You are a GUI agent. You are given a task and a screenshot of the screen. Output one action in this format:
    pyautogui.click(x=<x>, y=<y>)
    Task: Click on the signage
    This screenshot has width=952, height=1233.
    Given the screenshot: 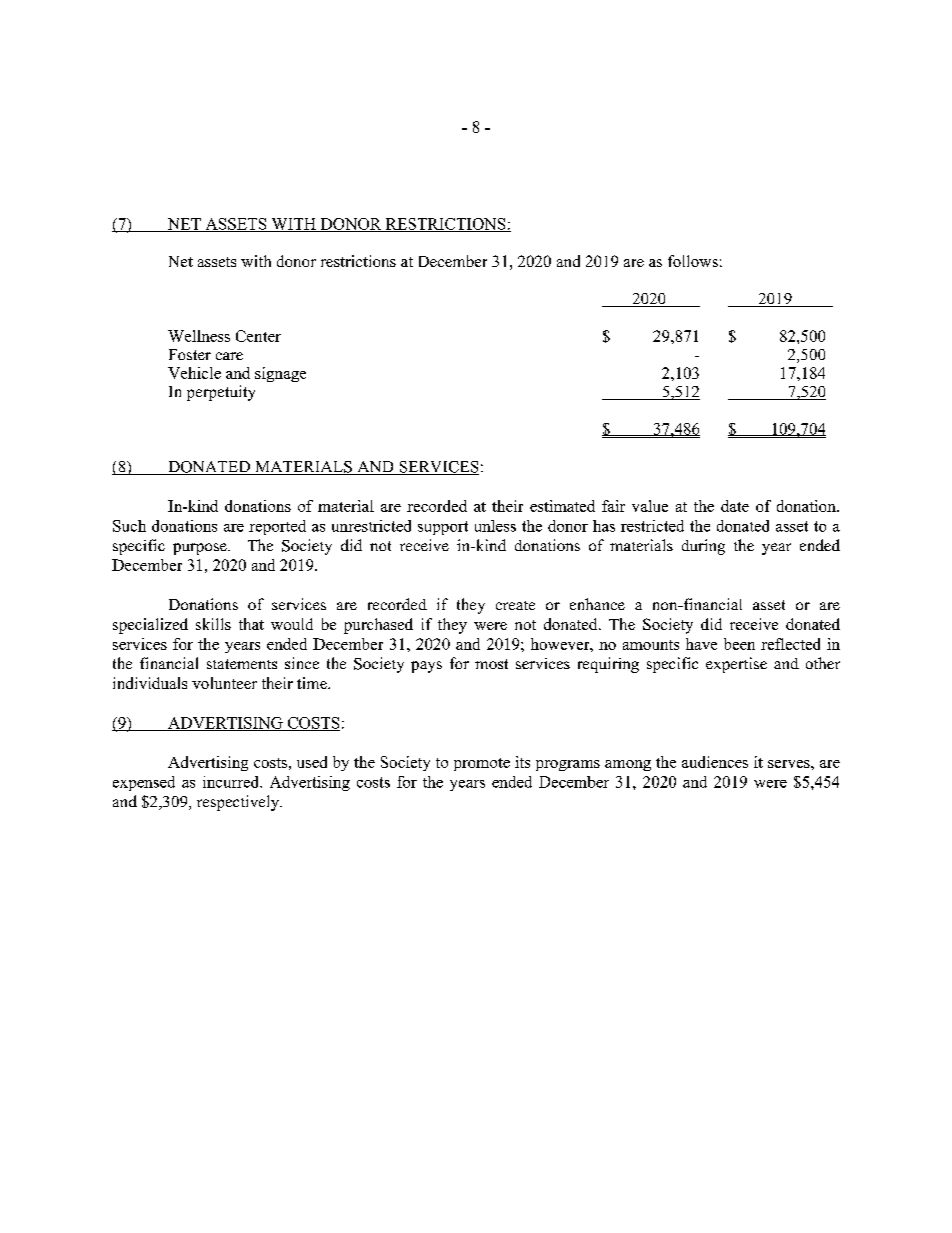 What is the action you would take?
    pyautogui.click(x=280, y=374)
